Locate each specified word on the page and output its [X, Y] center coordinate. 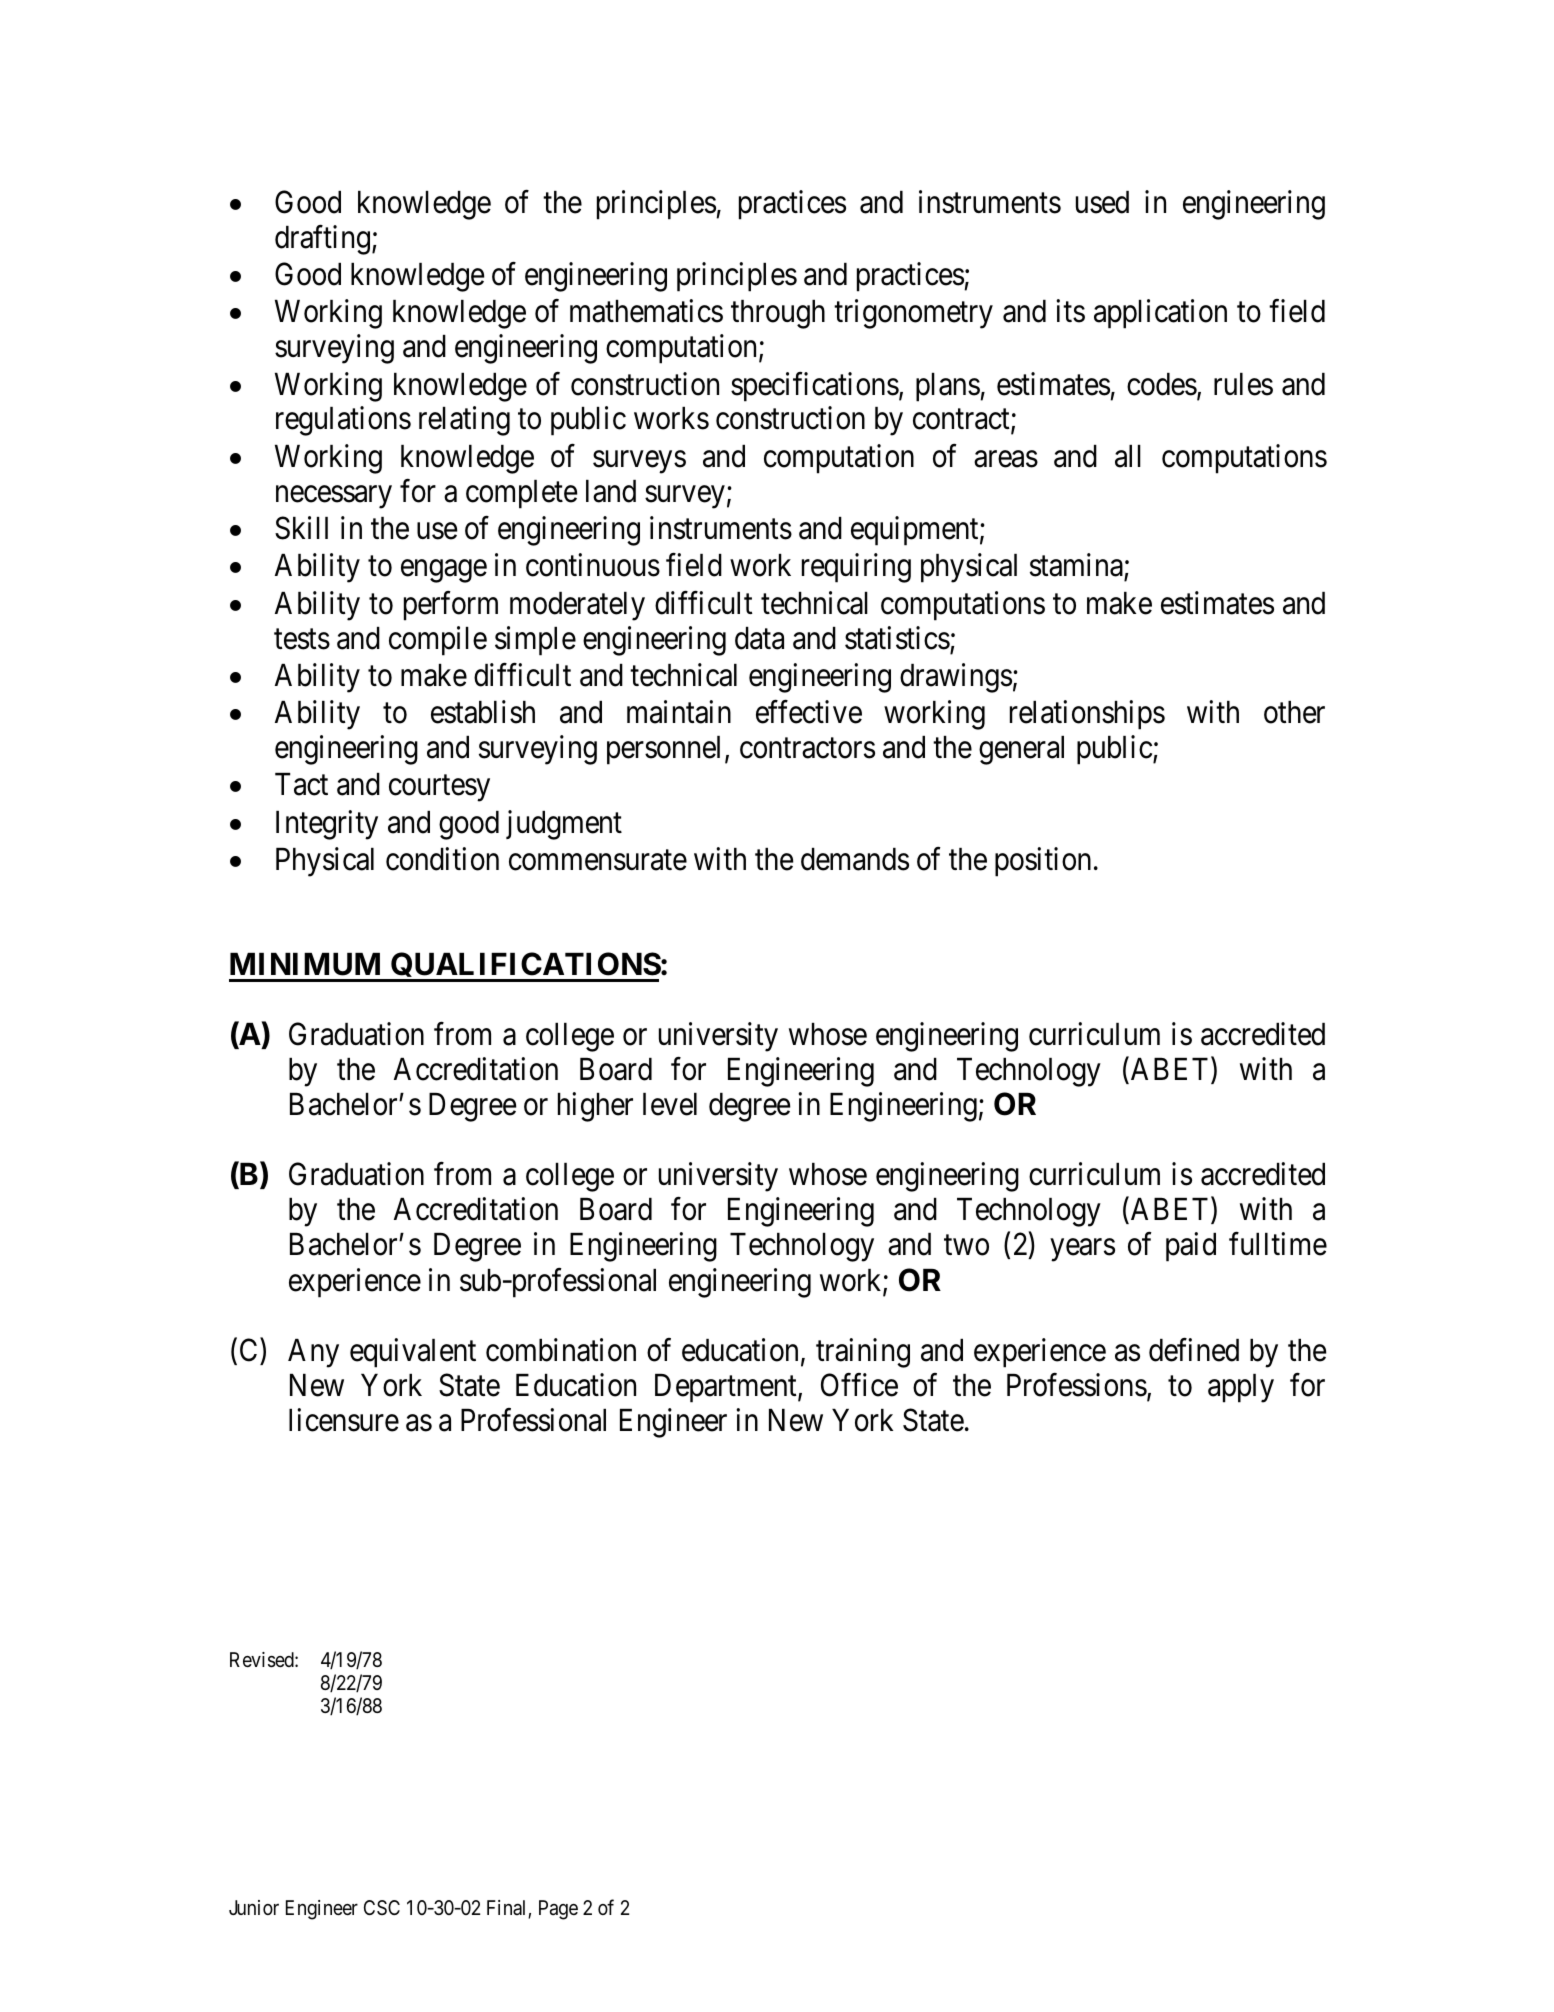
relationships [1087, 715]
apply [1241, 1388]
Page [558, 1910]
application [1160, 314]
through [778, 314]
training [863, 1353]
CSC [382, 1907]
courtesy [439, 789]
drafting [322, 240]
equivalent [413, 1353]
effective [809, 712]
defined [1194, 1350]
